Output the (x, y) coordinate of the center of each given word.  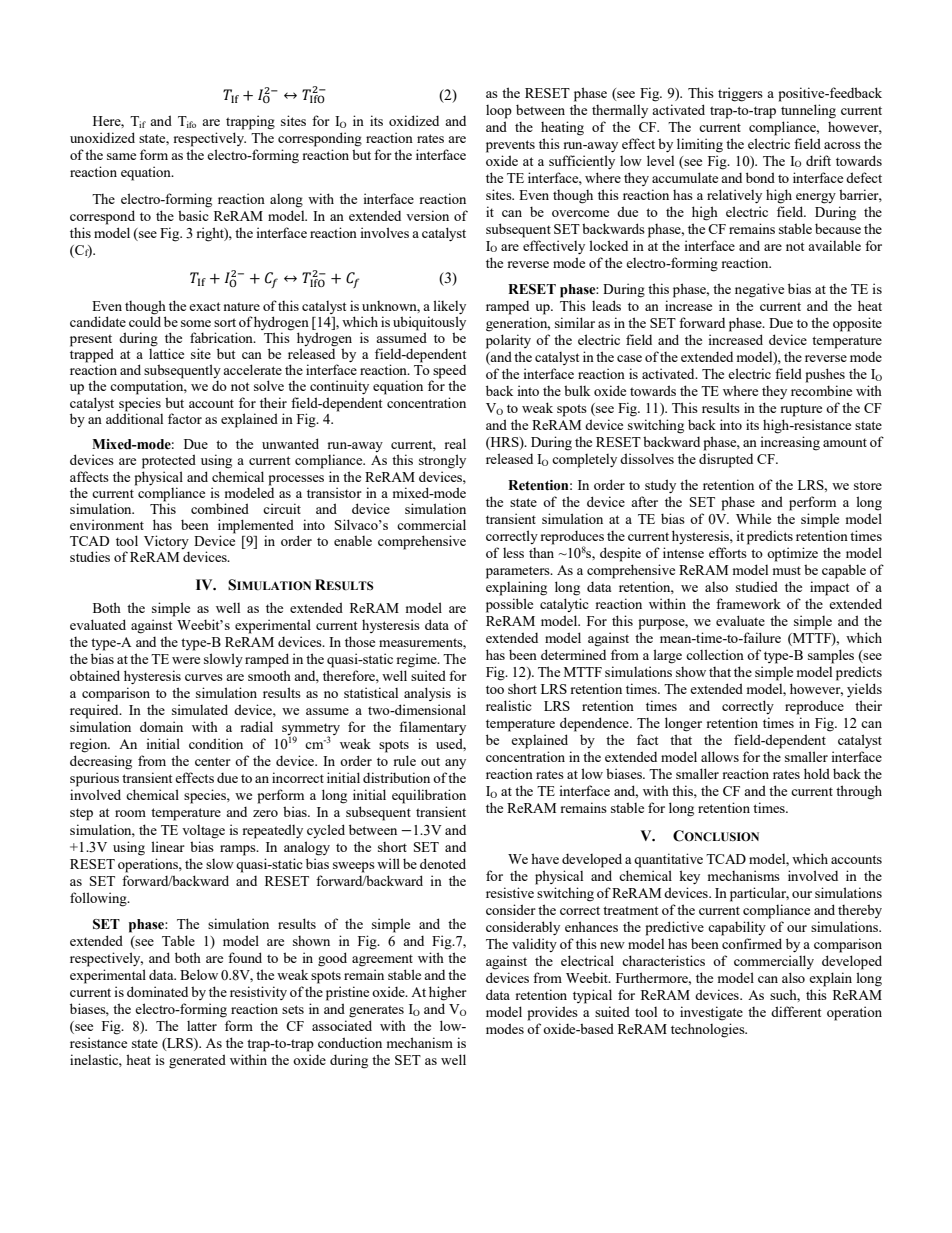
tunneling (808, 111)
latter (202, 1026)
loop (499, 112)
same (121, 156)
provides (552, 1013)
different (796, 1011)
